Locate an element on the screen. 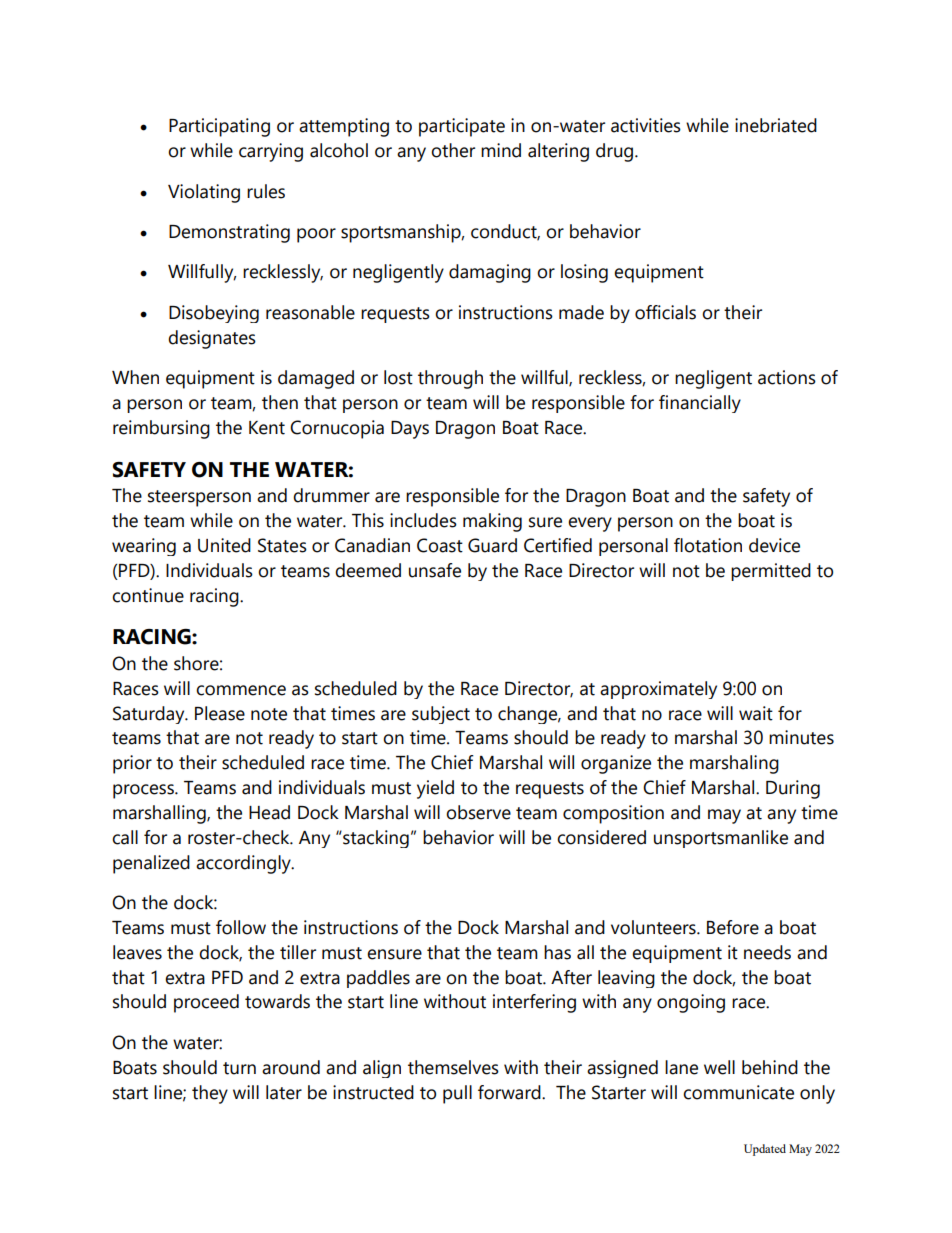 The height and width of the screenshot is (1233, 952). pull is located at coordinates (457, 1094).
